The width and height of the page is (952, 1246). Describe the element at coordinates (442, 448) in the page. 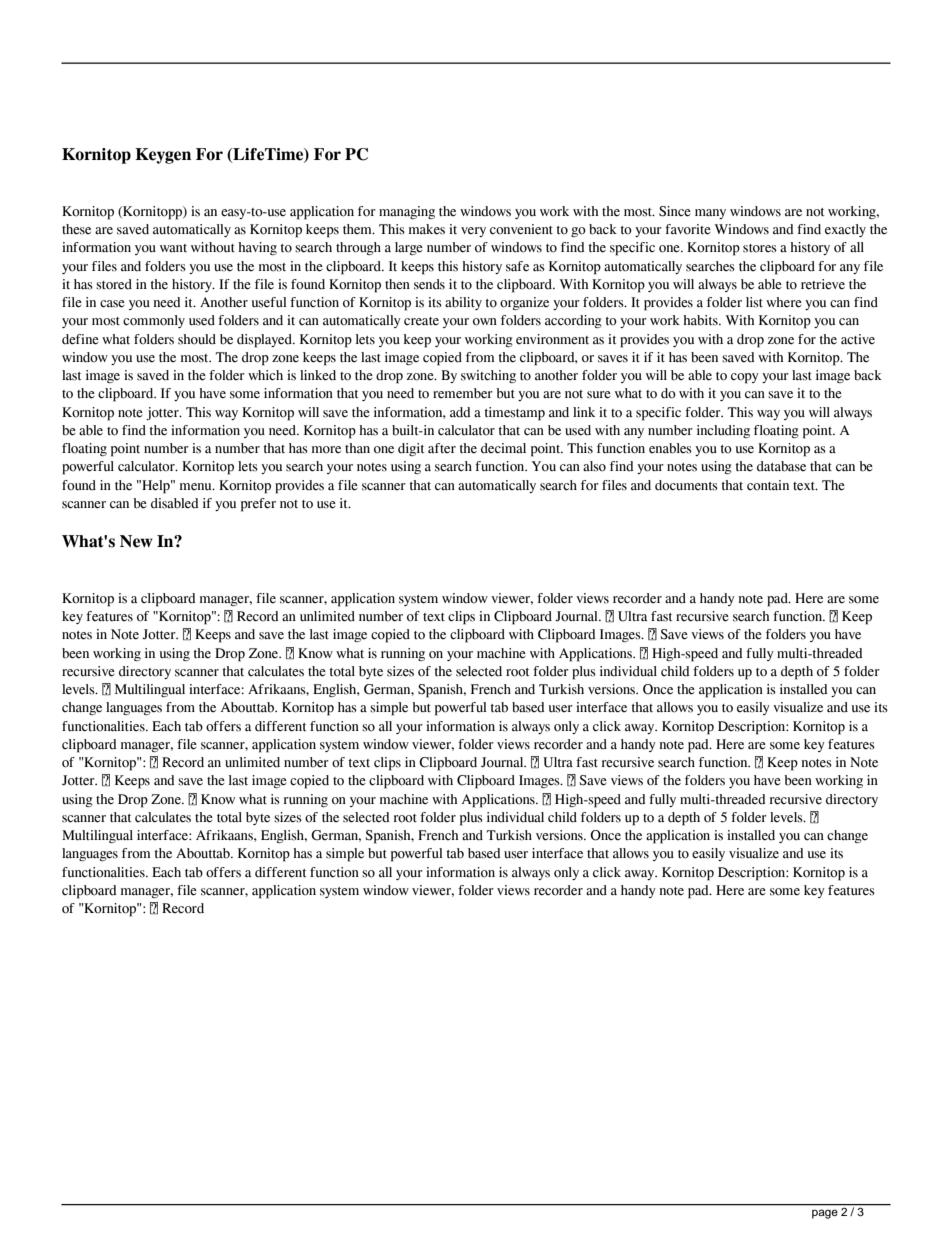

I see `after` at that location.
